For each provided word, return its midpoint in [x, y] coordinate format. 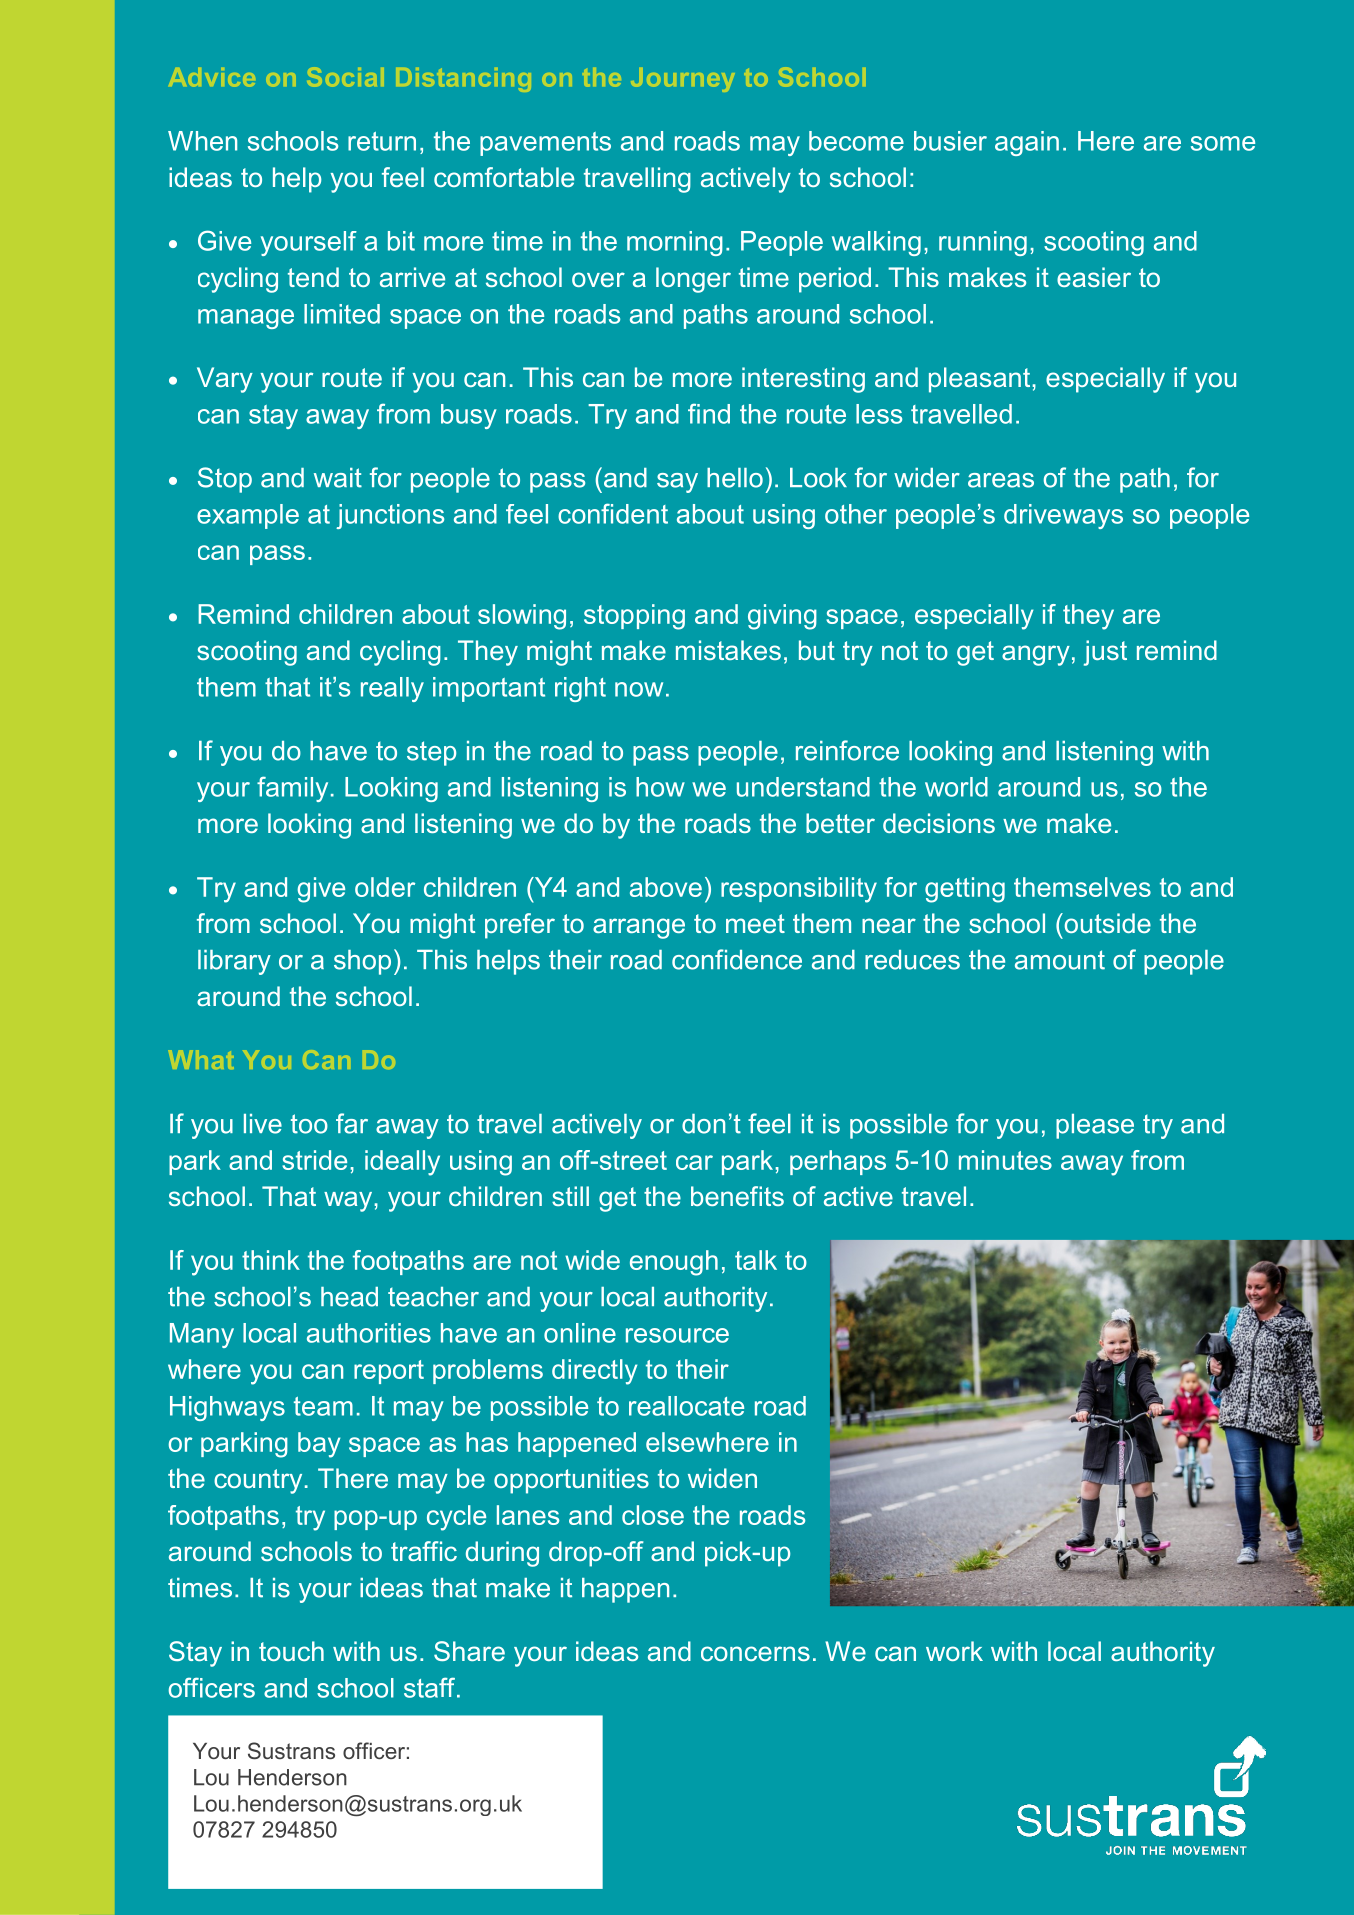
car [694, 1162]
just [1105, 653]
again [1027, 143]
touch [291, 1651]
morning [675, 243]
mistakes [728, 650]
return [382, 141]
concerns [755, 1653]
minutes [1005, 1160]
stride [314, 1160]
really [392, 689]
